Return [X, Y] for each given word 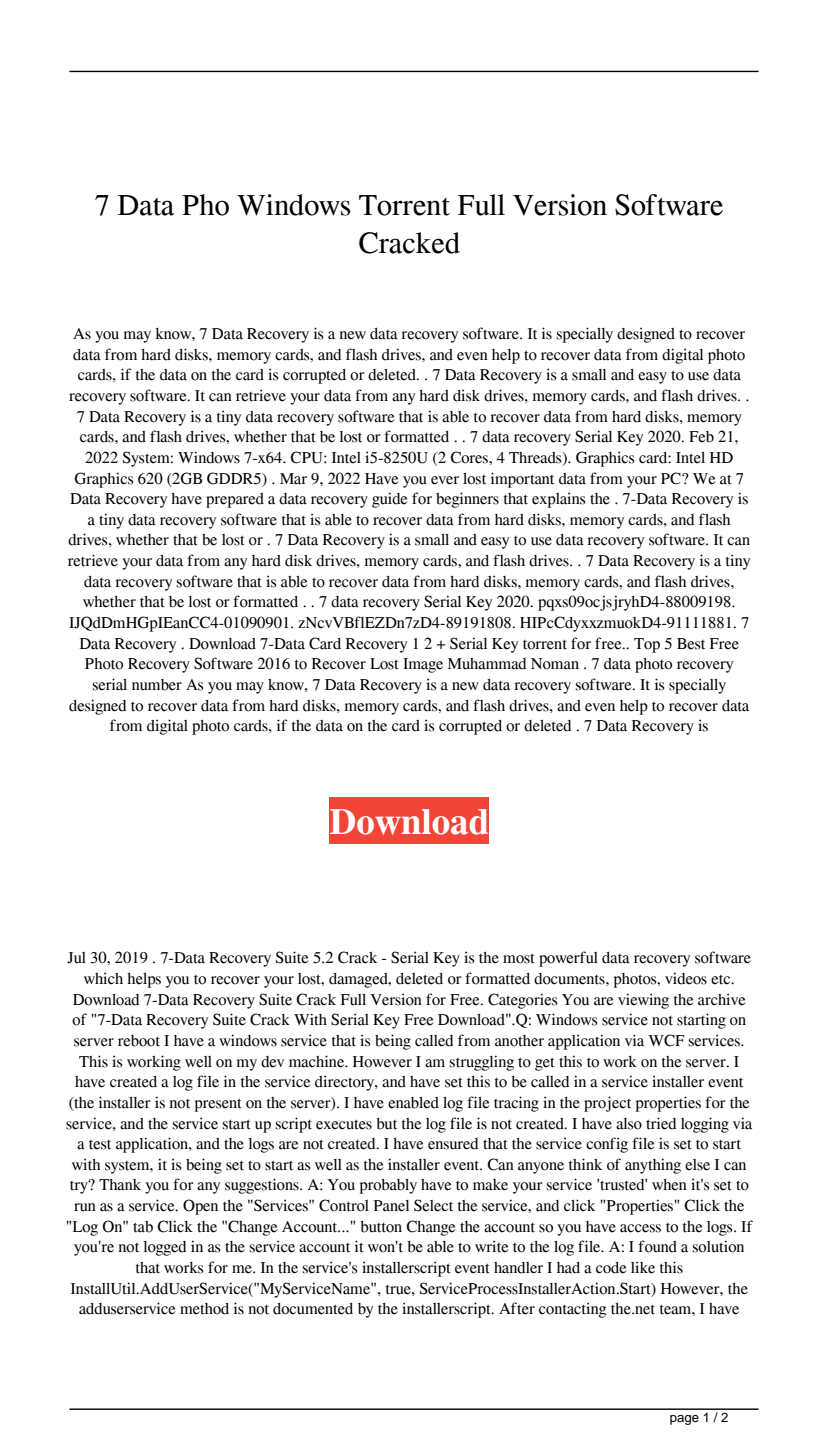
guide [389, 500]
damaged [359, 980]
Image [423, 665]
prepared [235, 500]
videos [686, 978]
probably [388, 1186]
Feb [701, 437]
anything [653, 1166]
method [204, 1309]
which [103, 978]
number [157, 685]
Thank [120, 1185]
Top [647, 645]
